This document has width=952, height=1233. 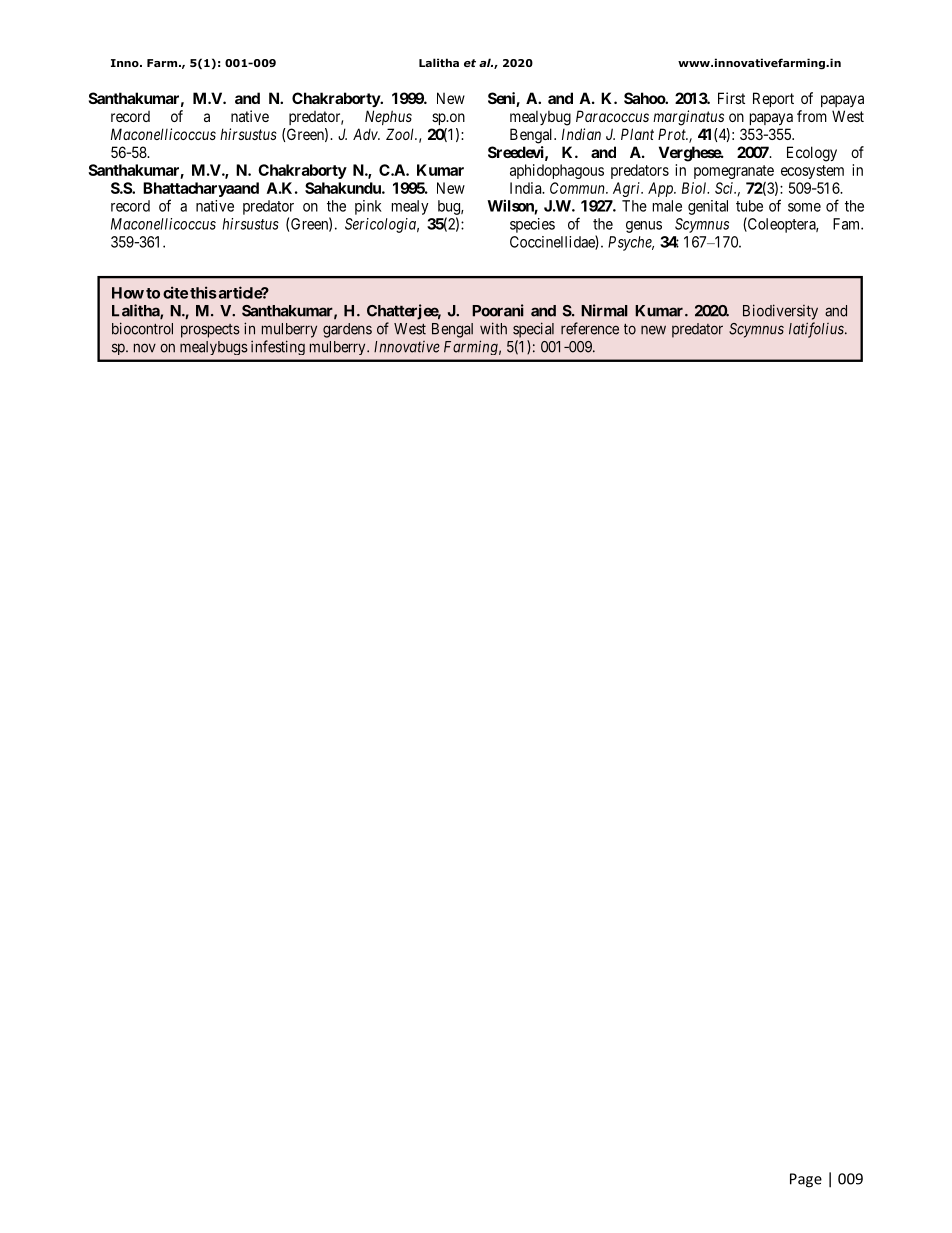 What do you see at coordinates (493, 328) in the document?
I see `with` at bounding box center [493, 328].
